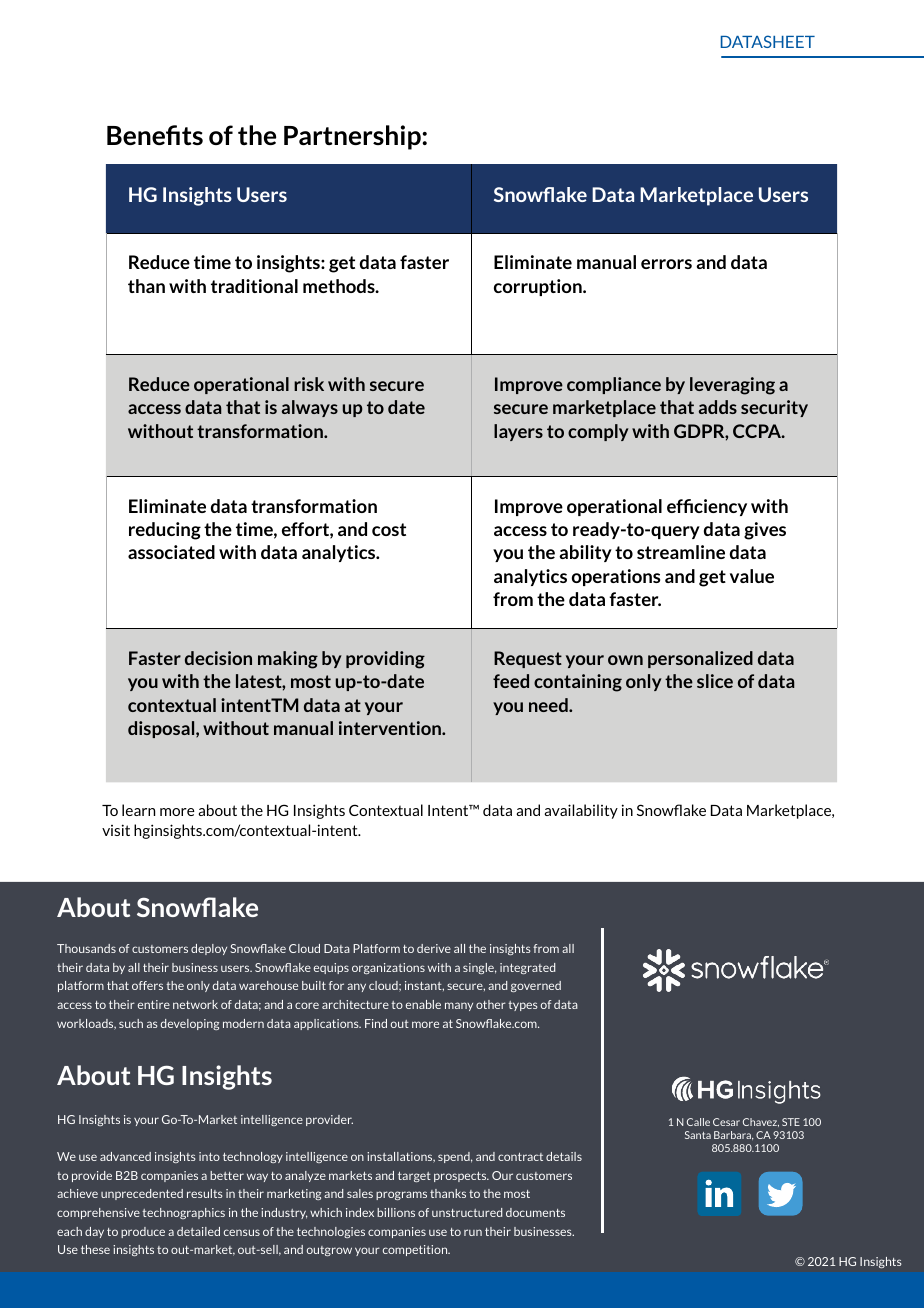 The width and height of the screenshot is (924, 1308). What do you see at coordinates (666, 264) in the screenshot?
I see `errors` at bounding box center [666, 264].
